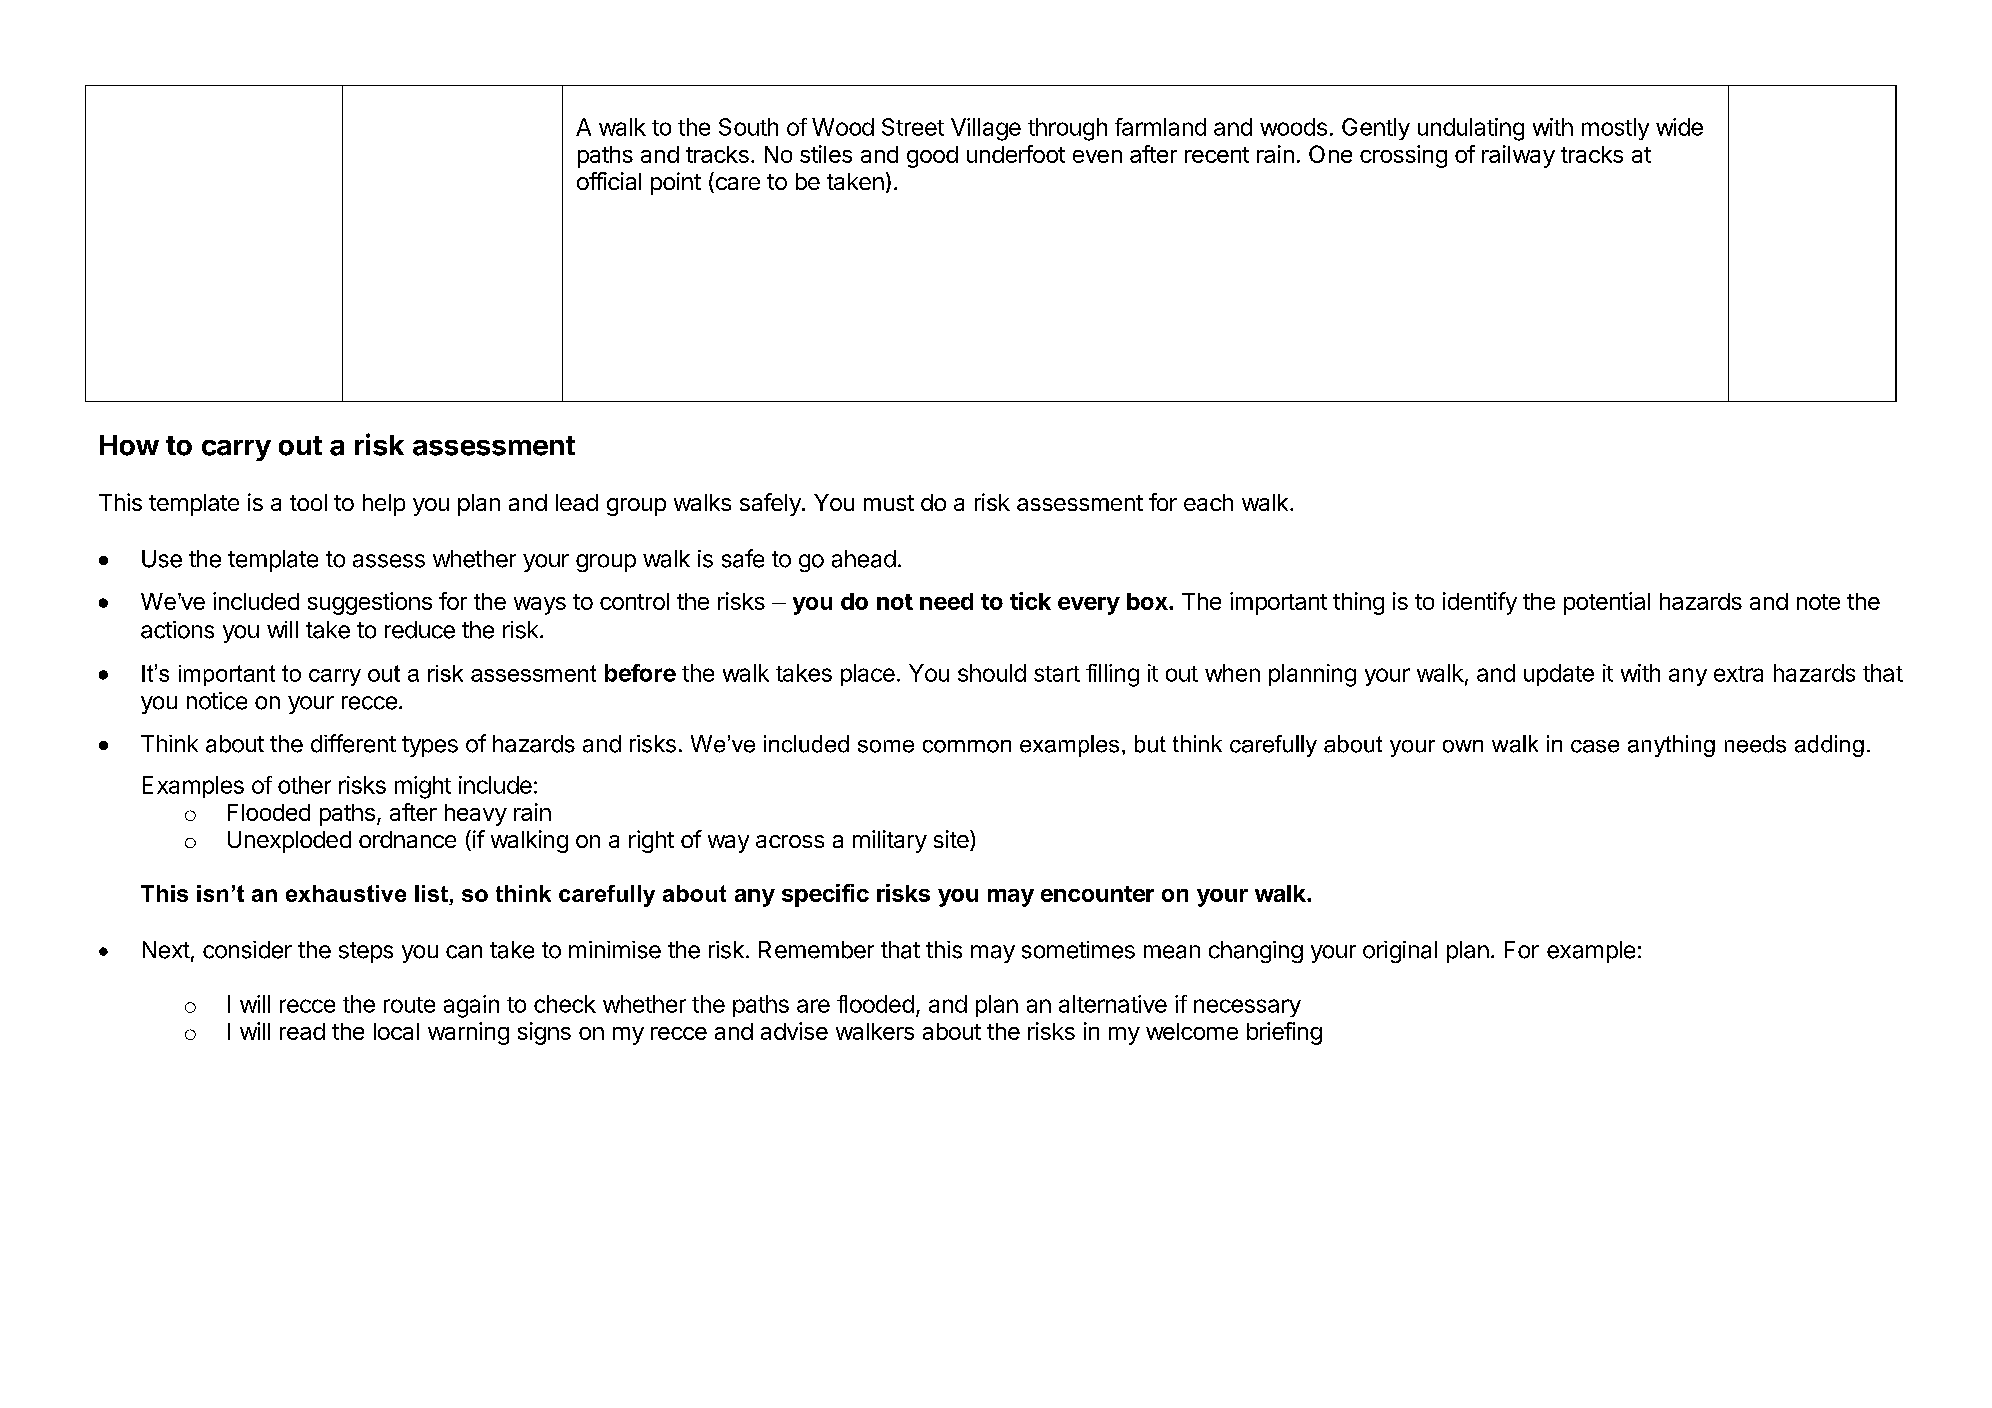  I want to click on route, so click(409, 1005).
